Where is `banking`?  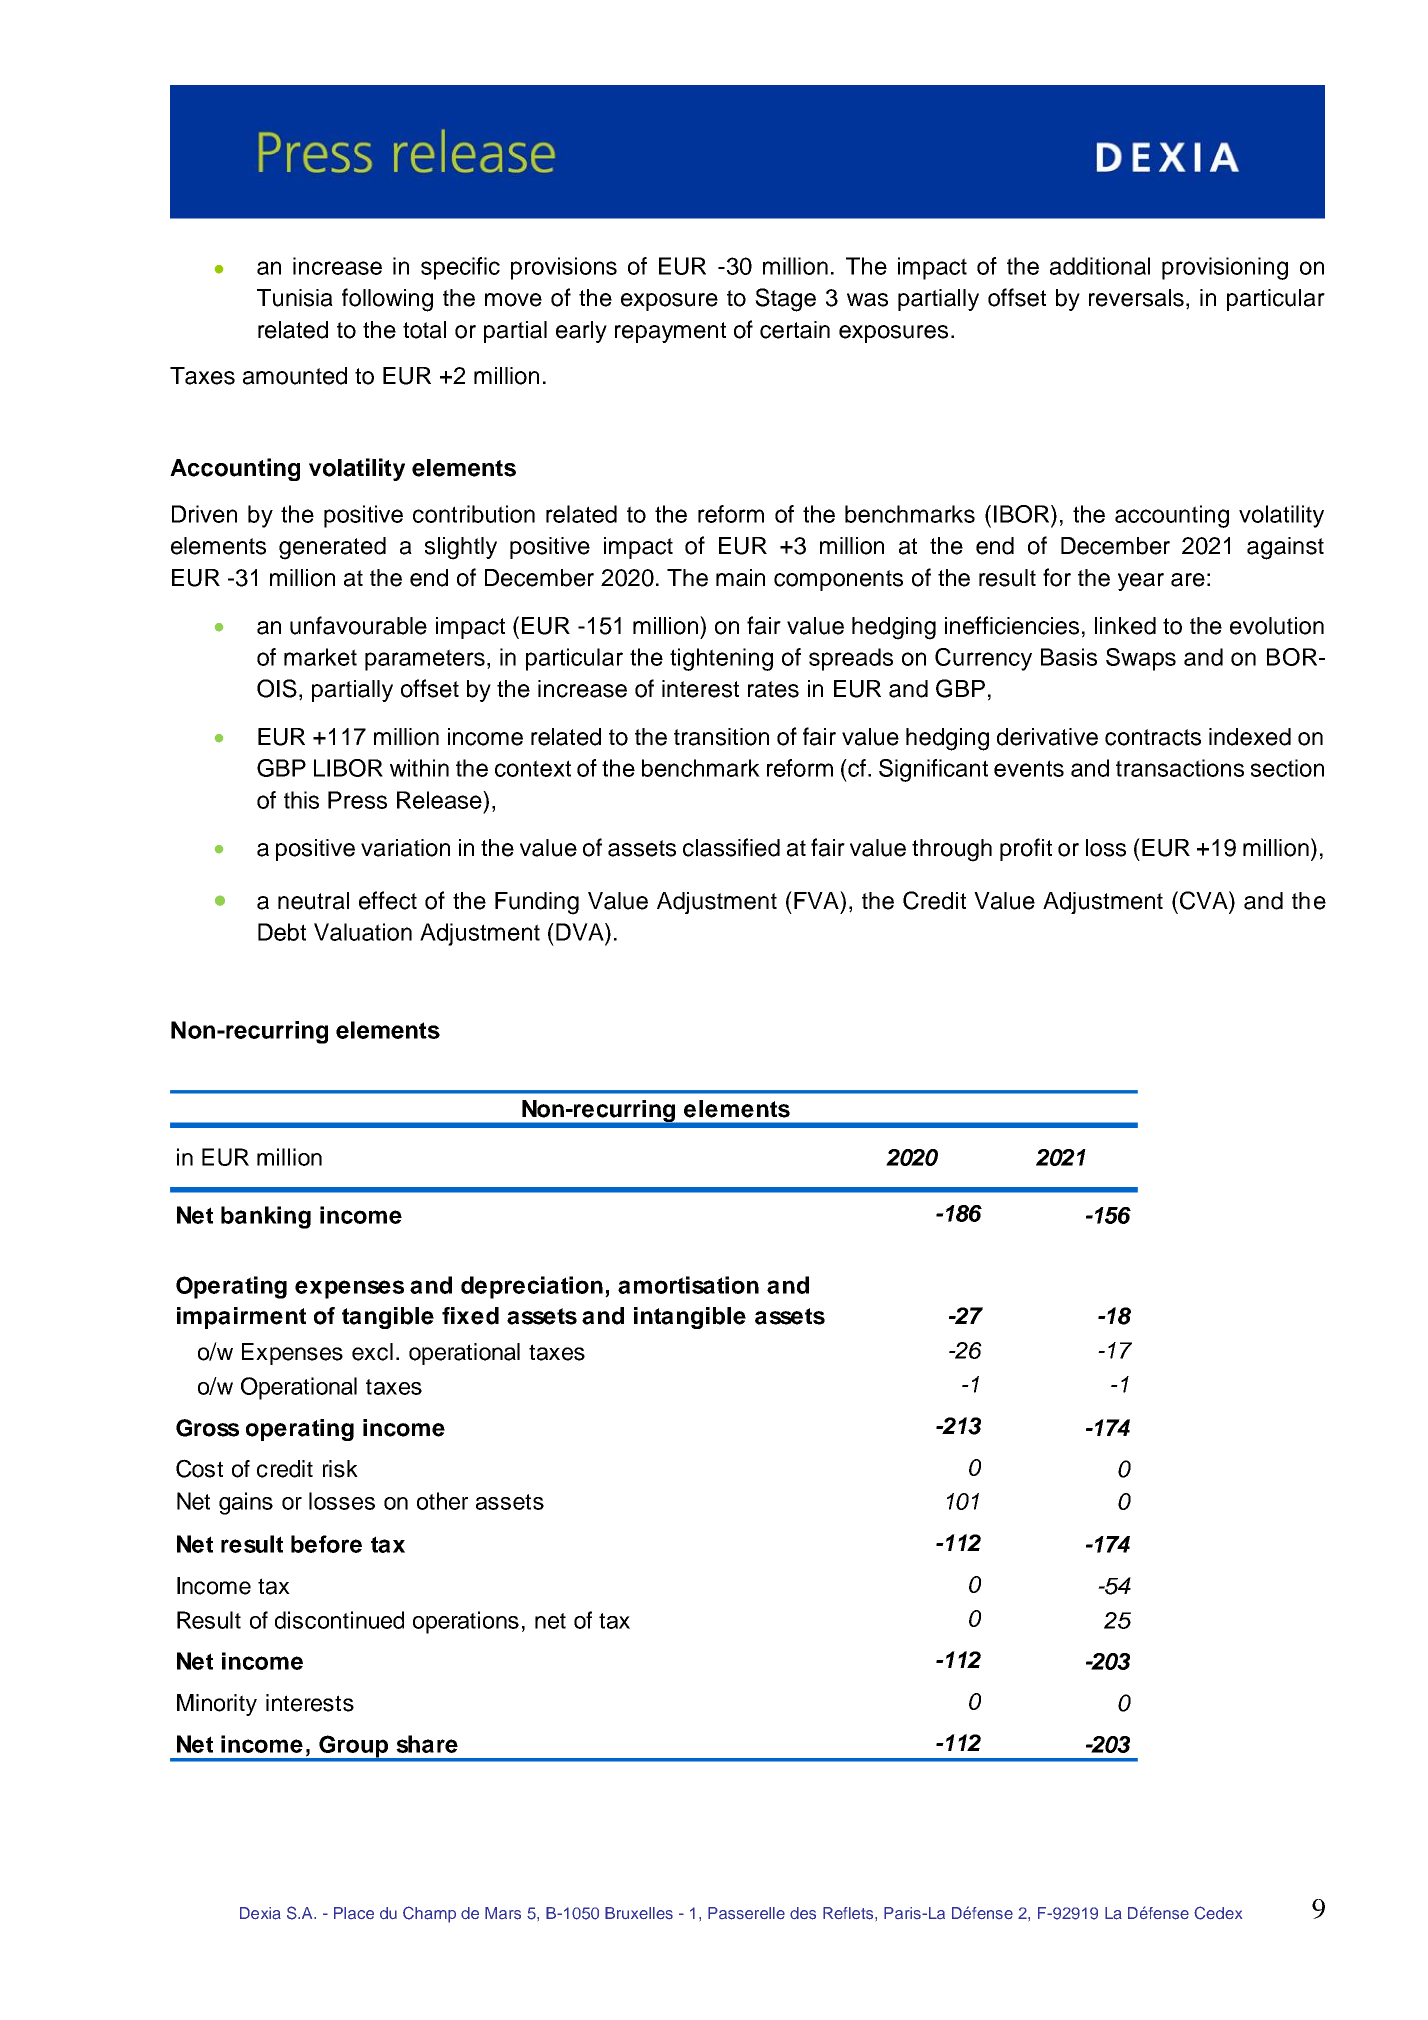
banking is located at coordinates (266, 1217).
